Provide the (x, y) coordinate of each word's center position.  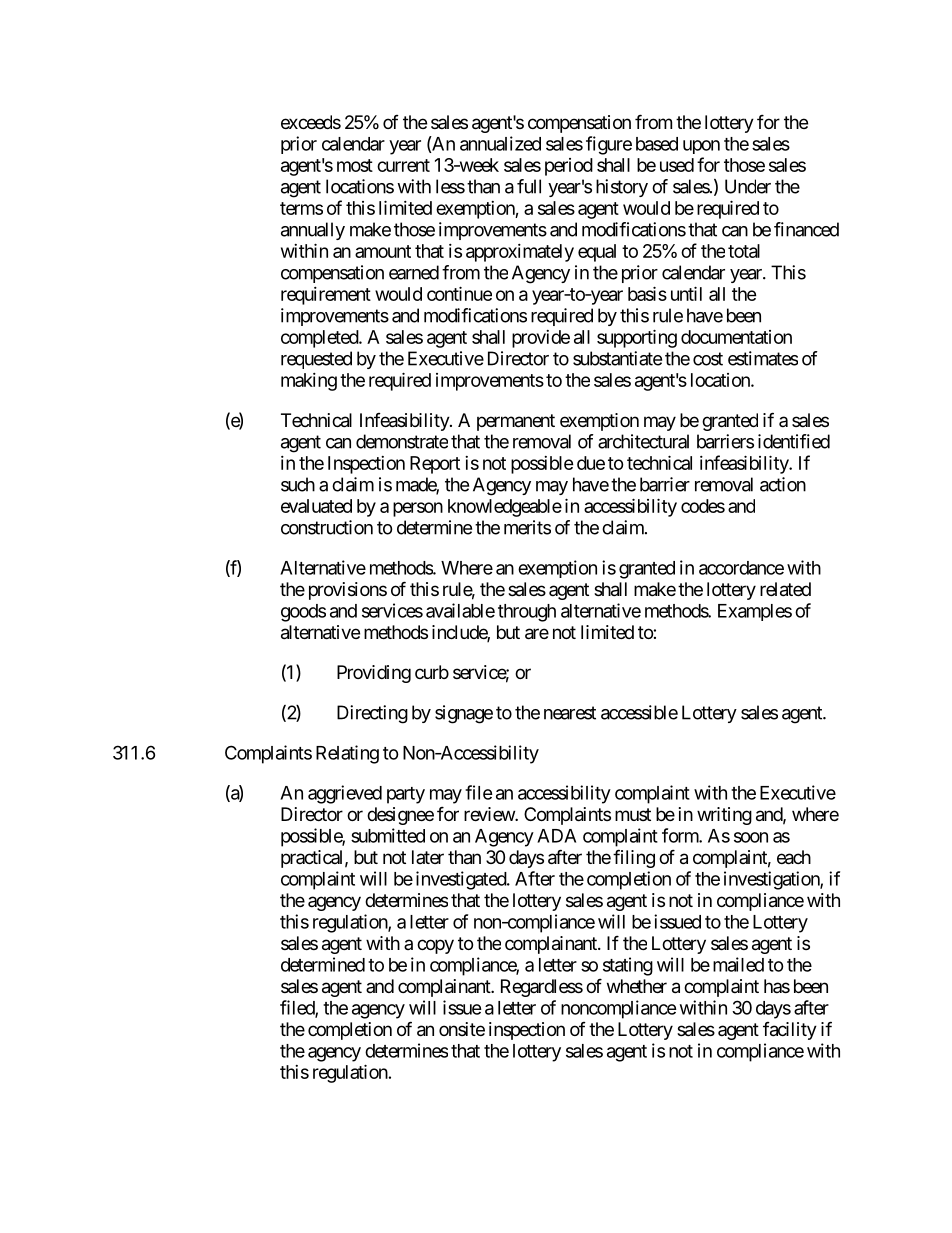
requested (316, 360)
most (355, 165)
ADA (556, 836)
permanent (516, 422)
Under (748, 186)
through (527, 613)
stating (628, 966)
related (785, 589)
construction (327, 527)
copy (435, 946)
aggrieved (345, 794)
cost (708, 359)
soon (751, 837)
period (569, 167)
